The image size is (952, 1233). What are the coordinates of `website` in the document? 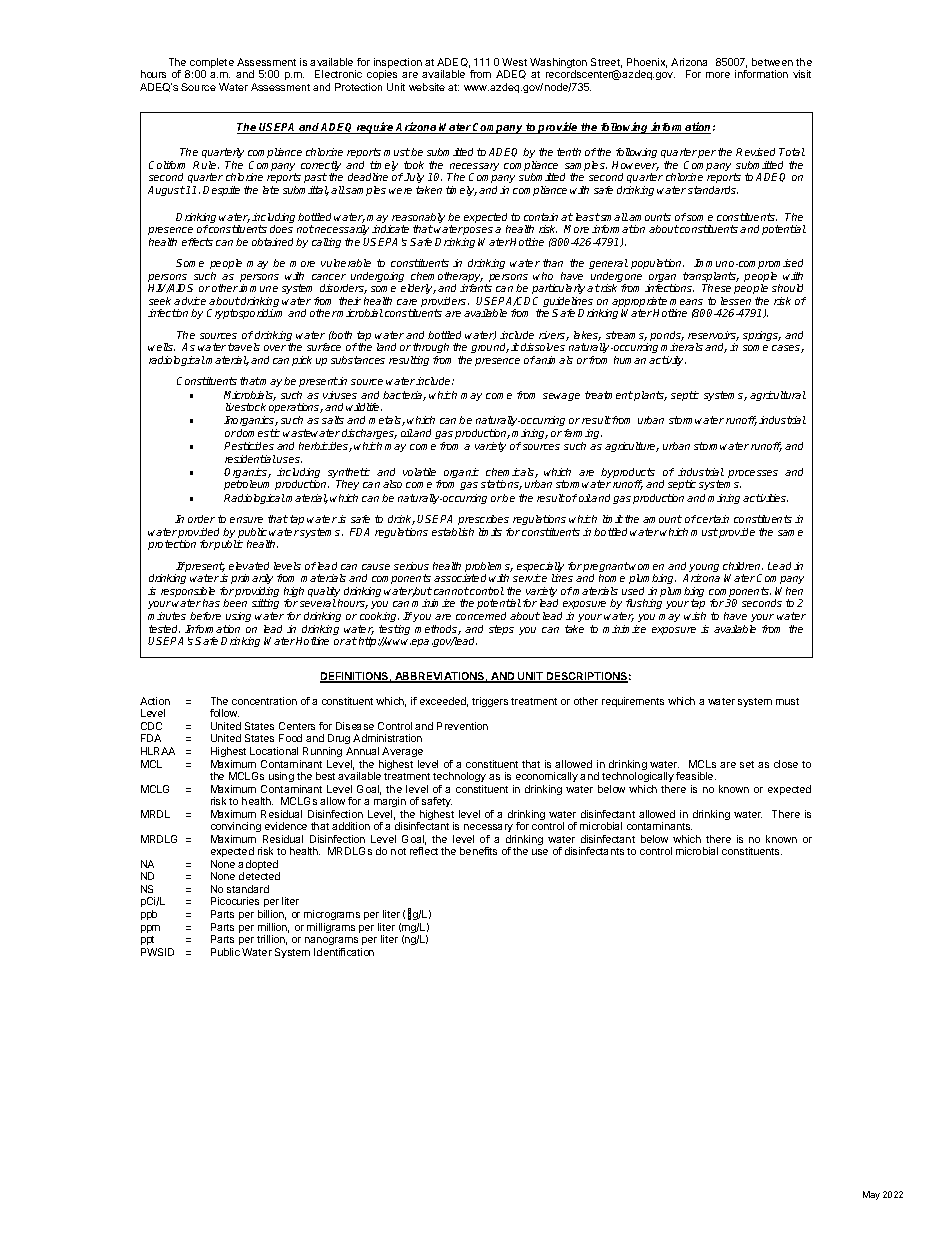 It's located at (427, 87).
